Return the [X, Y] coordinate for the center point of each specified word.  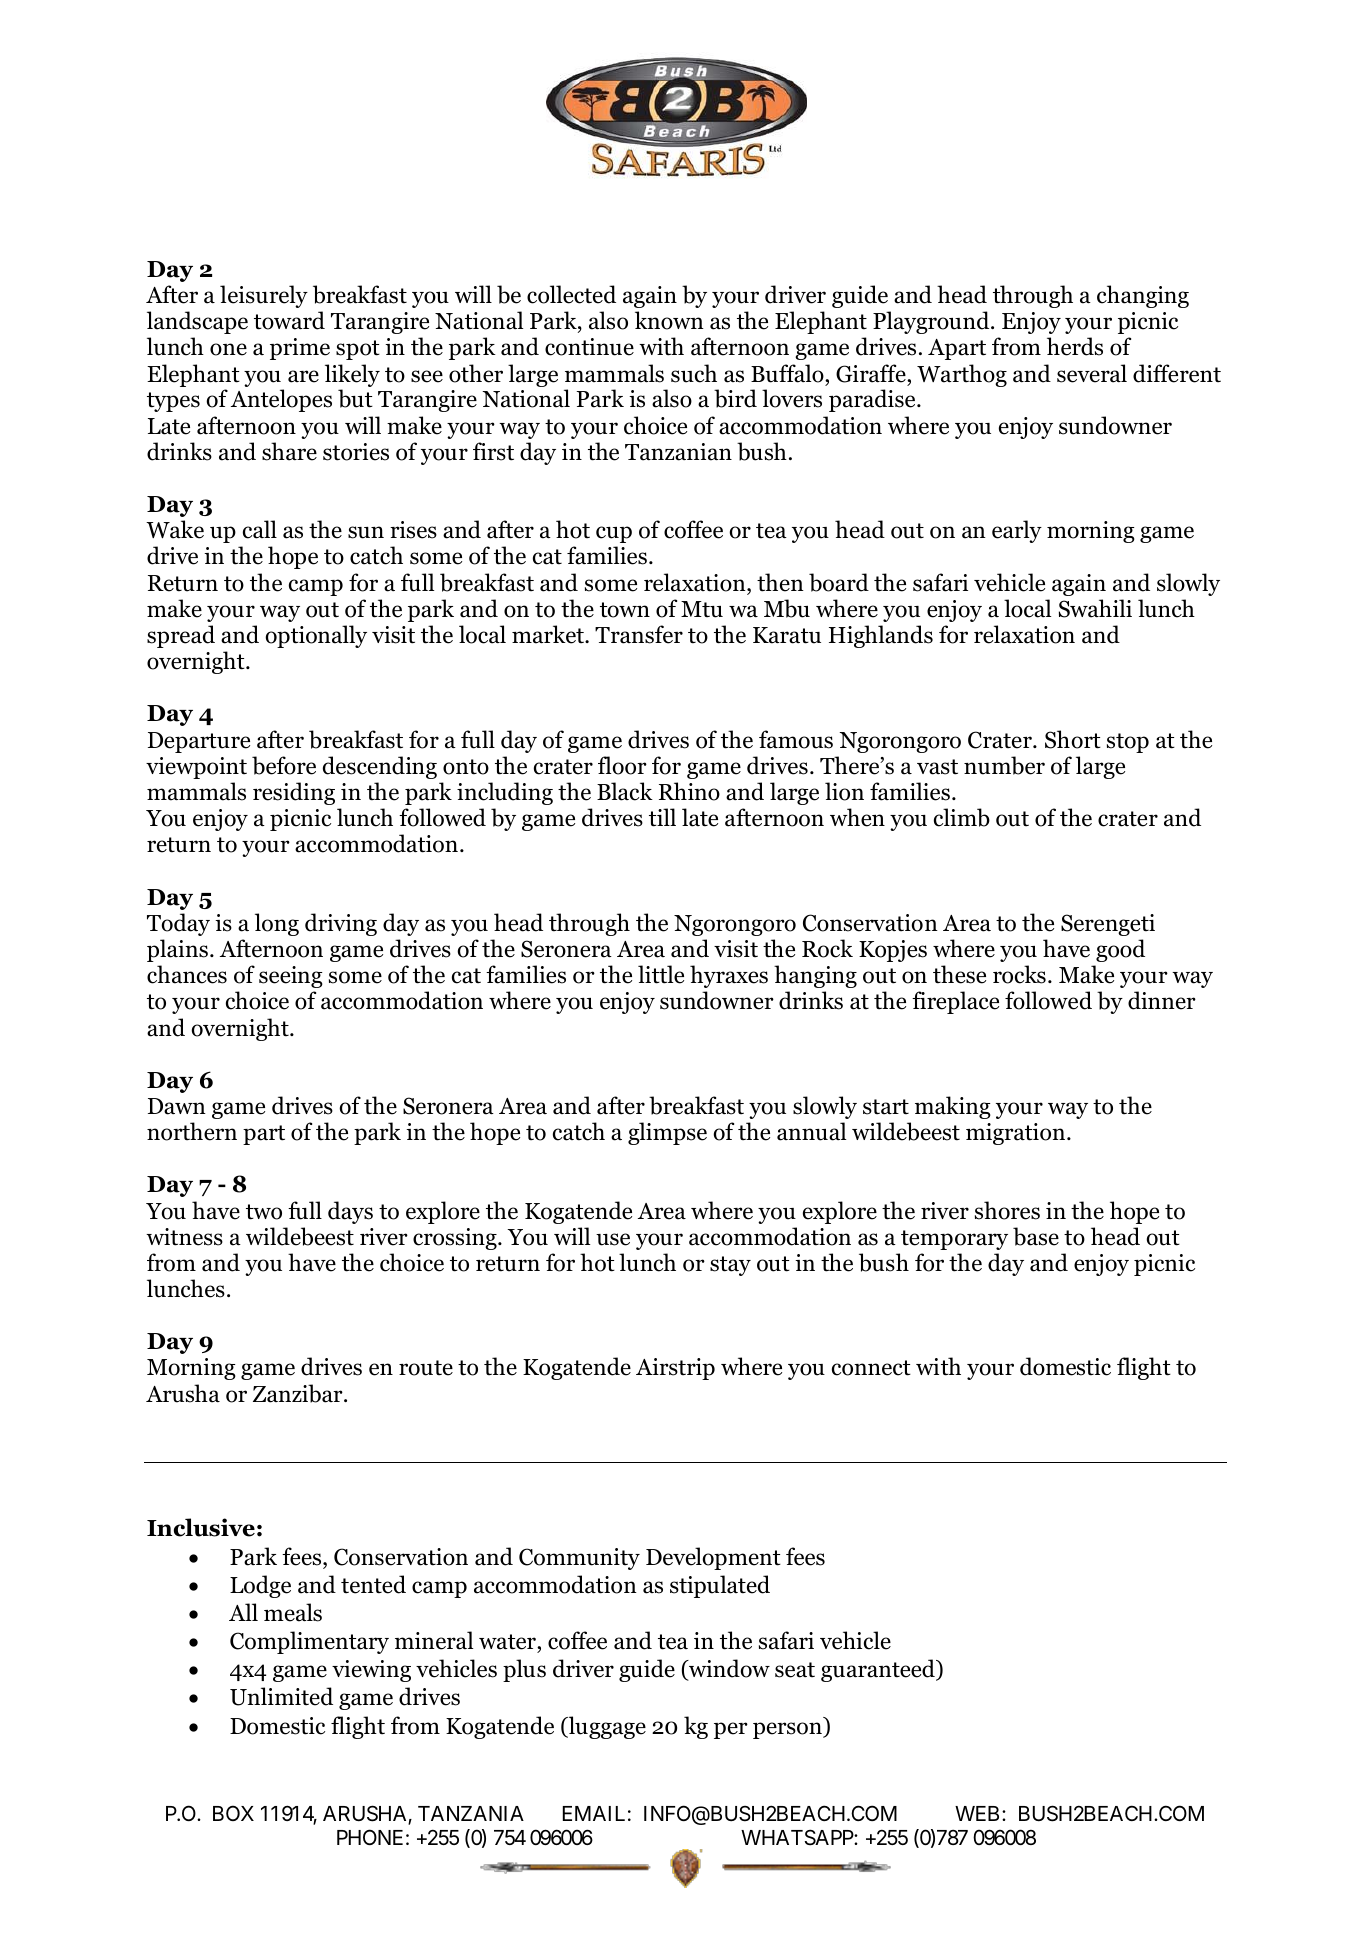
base [1036, 1236]
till [662, 817]
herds [1075, 346]
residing [294, 793]
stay [730, 1266]
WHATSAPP [798, 1837]
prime [300, 349]
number [1004, 765]
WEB [977, 1813]
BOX [233, 1813]
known [669, 320]
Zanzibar [299, 1393]
